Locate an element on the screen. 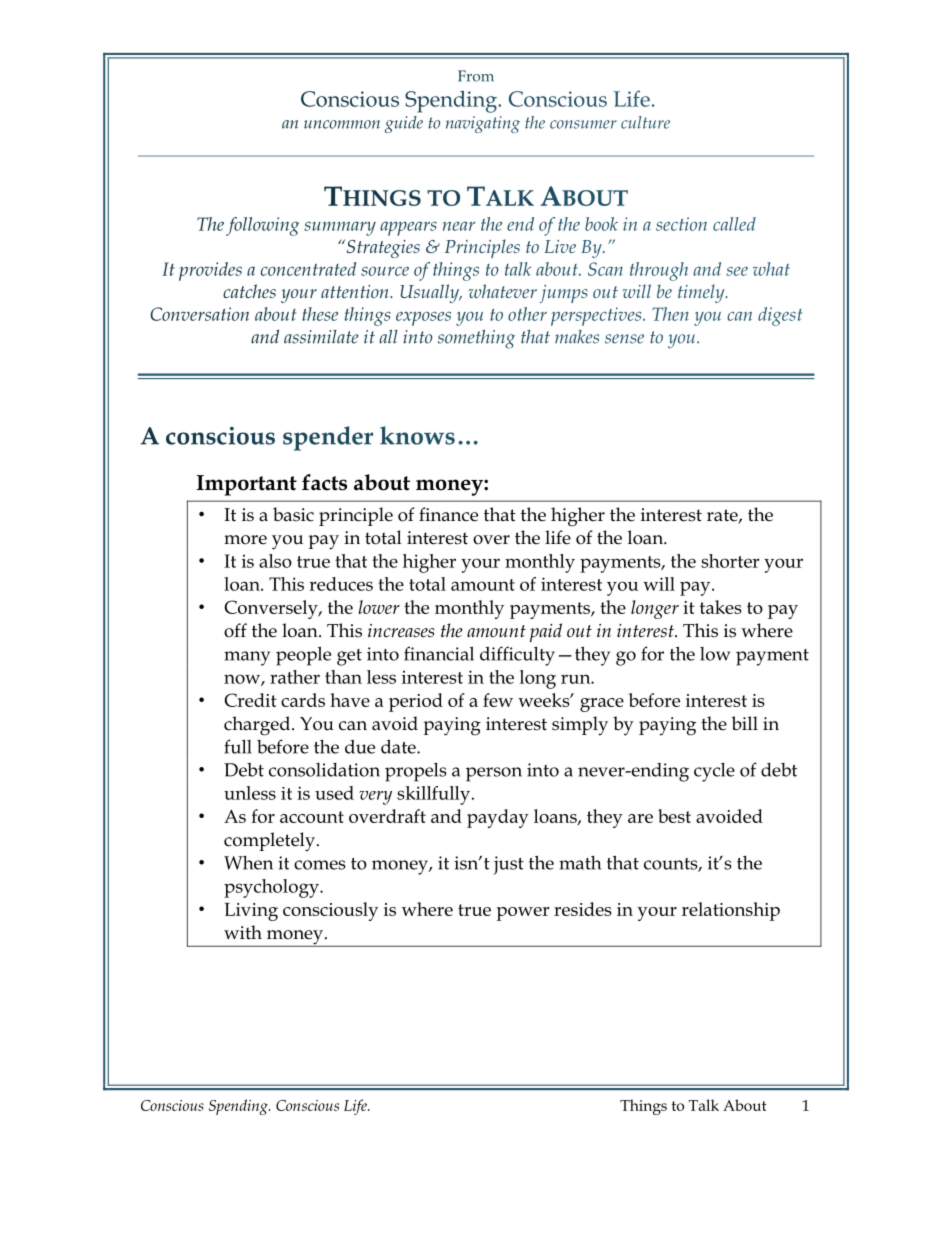 This screenshot has height=1233, width=952. takes is located at coordinates (721, 607).
